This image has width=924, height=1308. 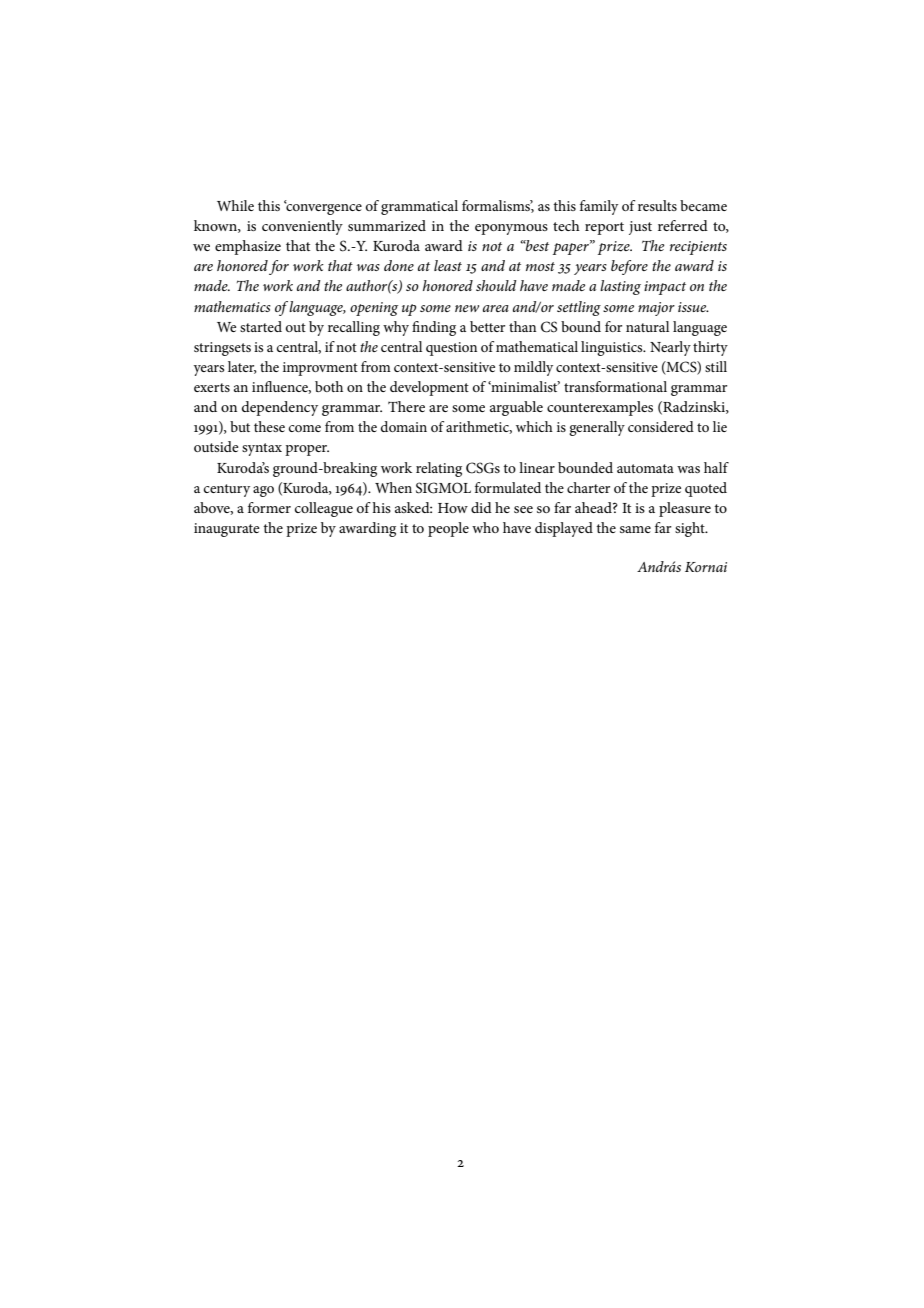 I want to click on these, so click(x=269, y=426).
